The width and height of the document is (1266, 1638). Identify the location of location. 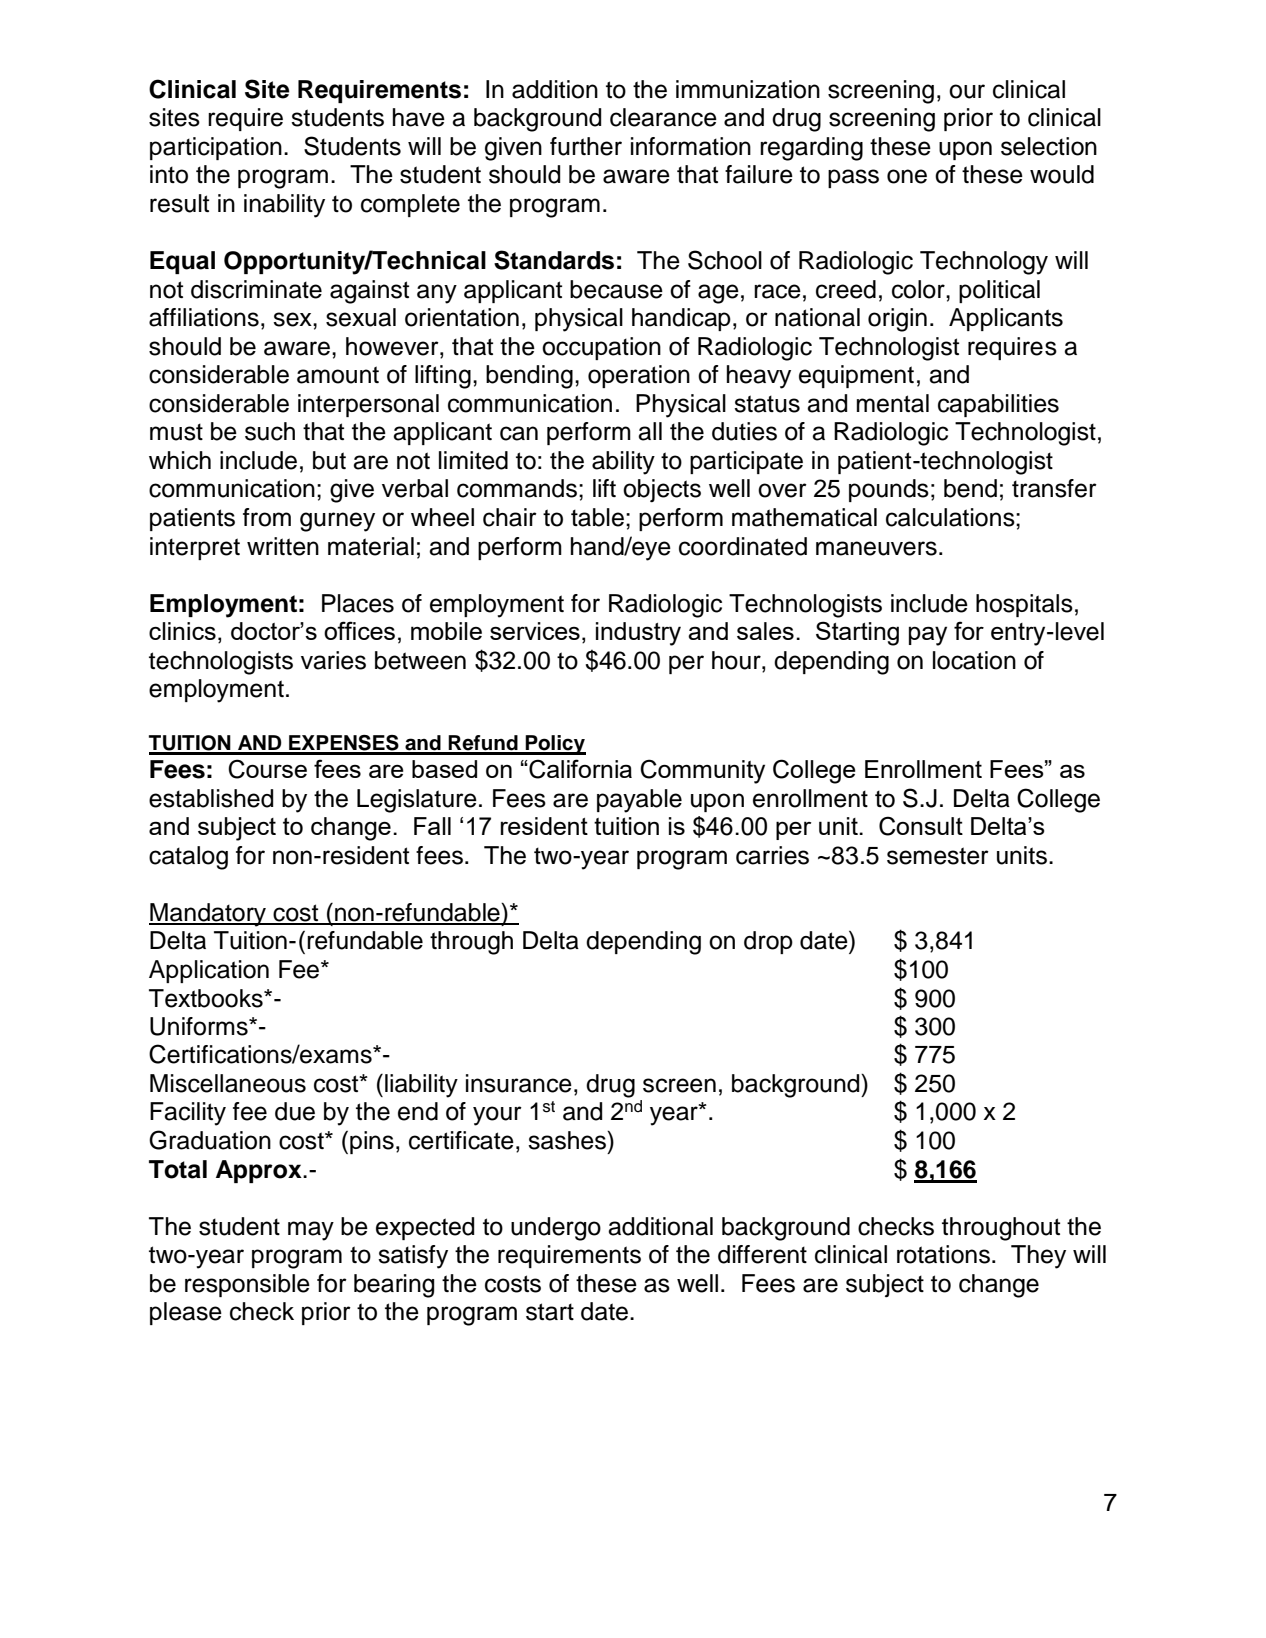
(974, 660).
